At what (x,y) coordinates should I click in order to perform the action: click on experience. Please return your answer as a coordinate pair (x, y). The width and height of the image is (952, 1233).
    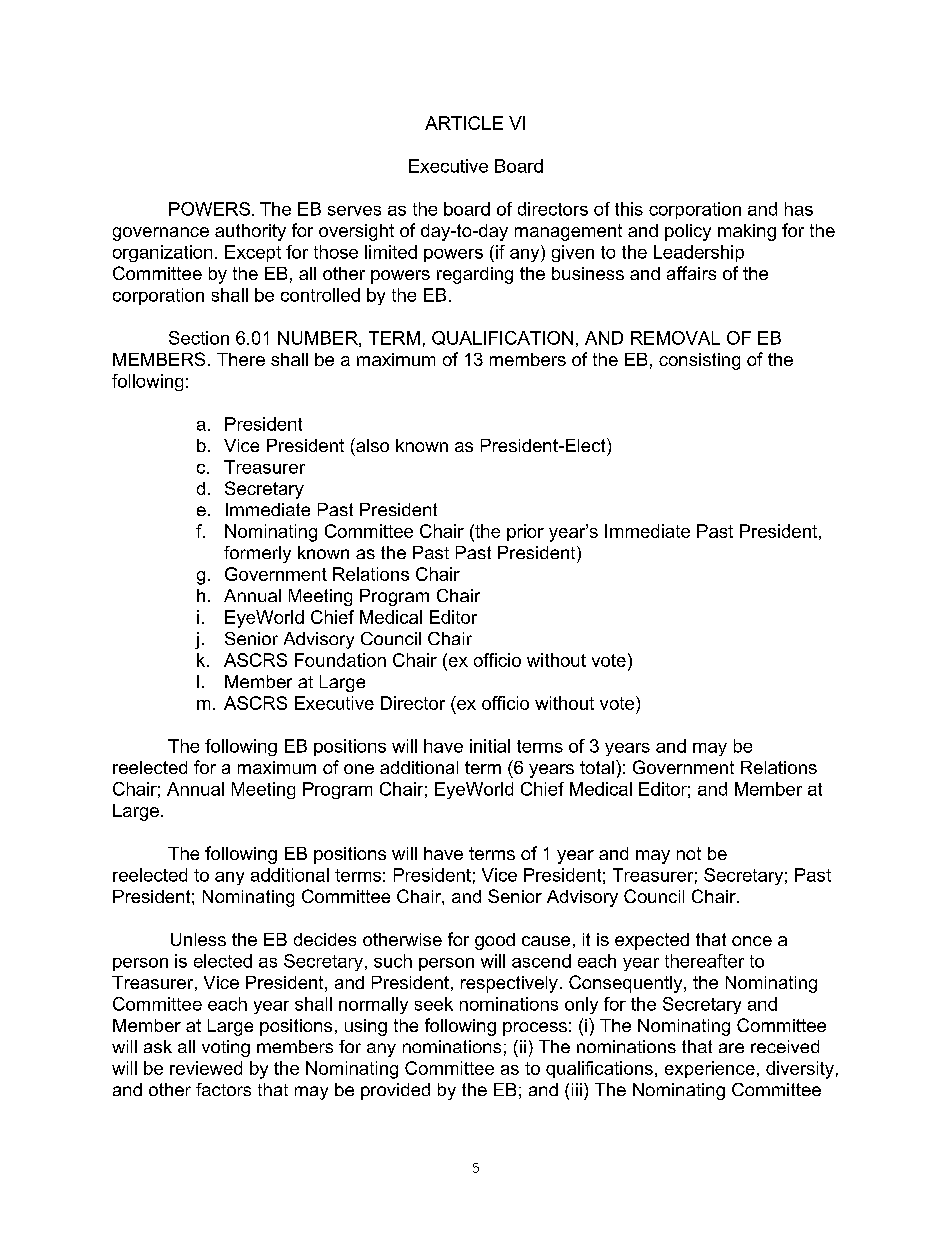
    Looking at the image, I should click on (710, 1069).
